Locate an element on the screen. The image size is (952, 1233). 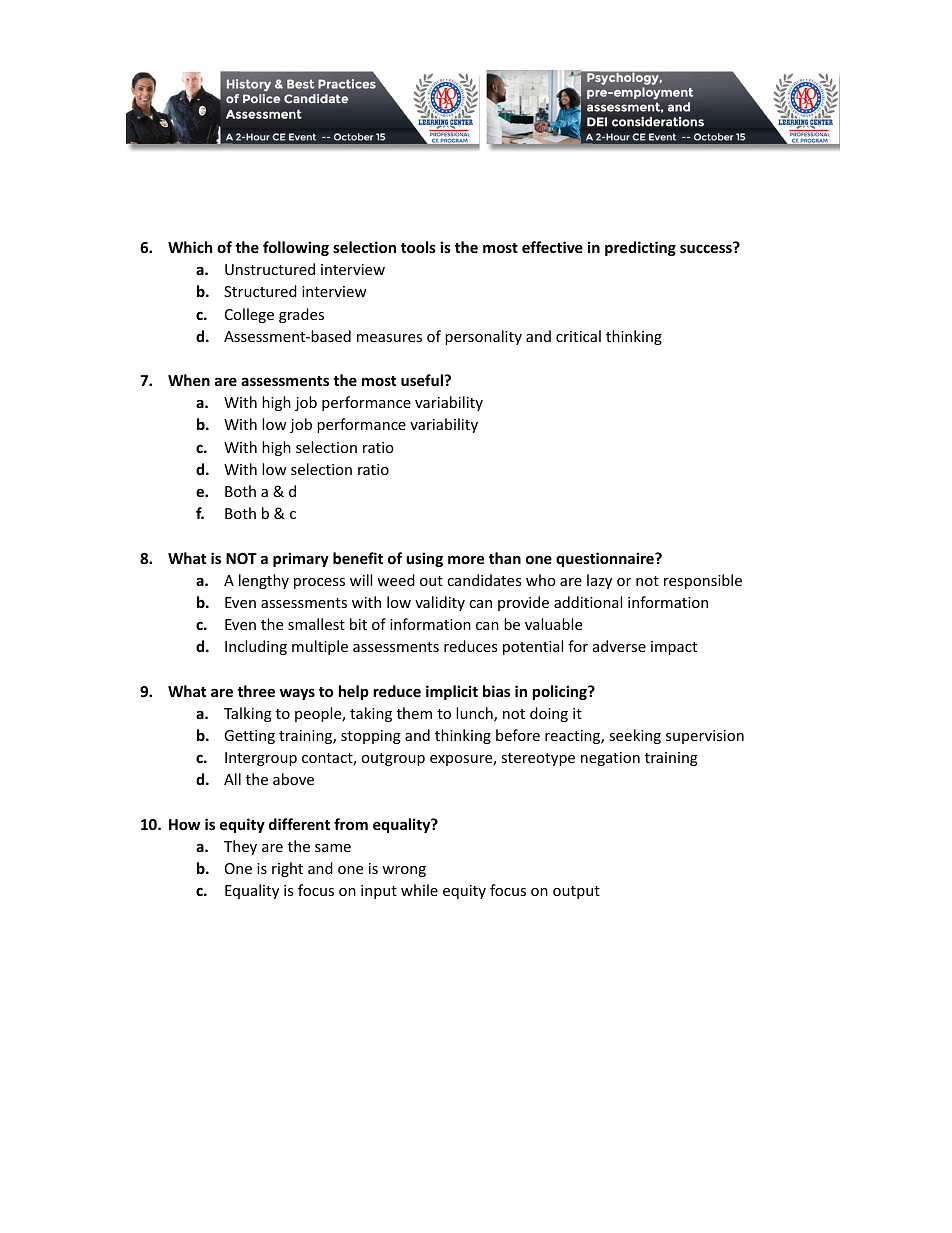
questionnaire is located at coordinates (606, 559).
